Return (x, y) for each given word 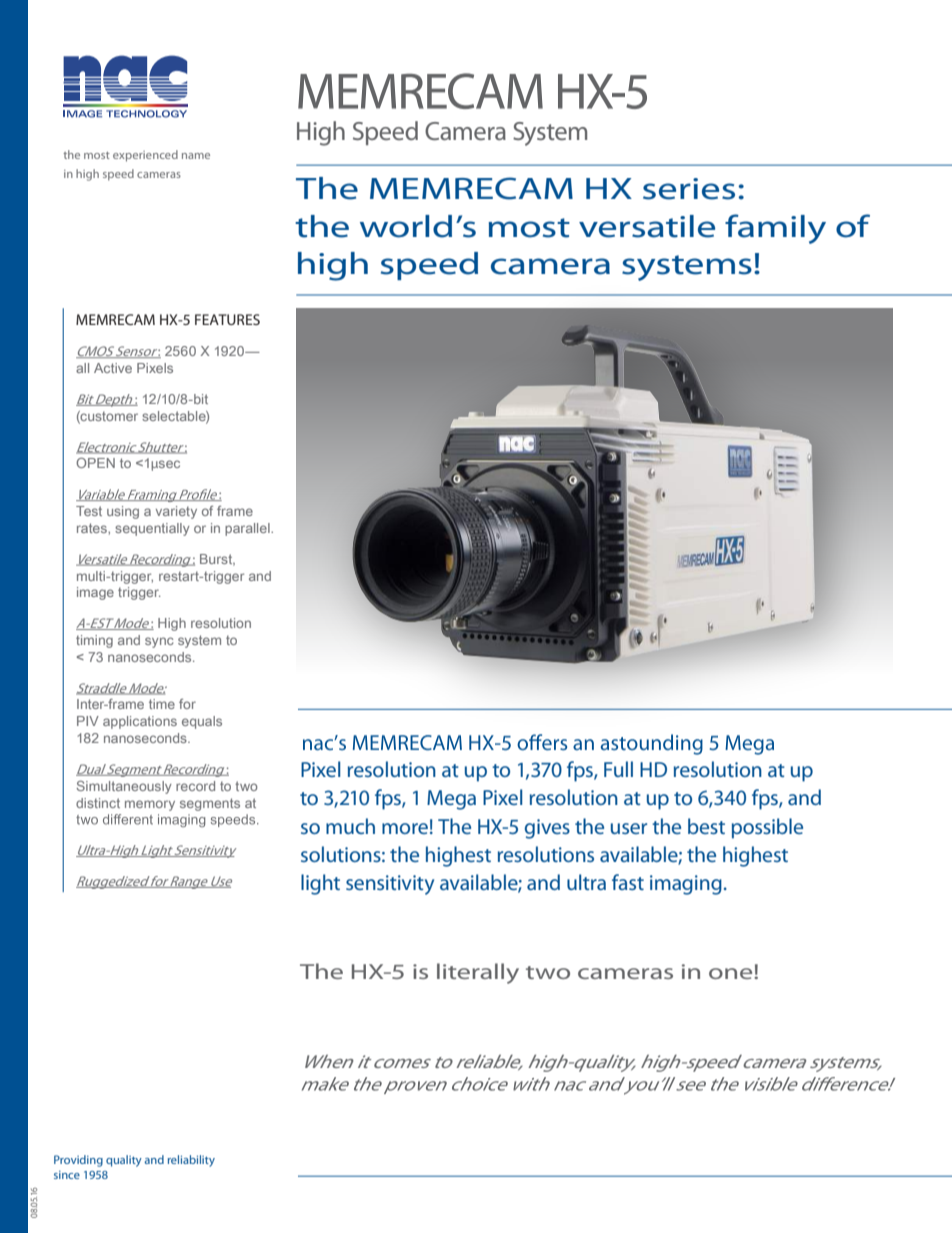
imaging (686, 885)
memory (150, 805)
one (732, 973)
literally (478, 973)
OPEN (95, 463)
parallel (248, 529)
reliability (191, 1161)
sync (159, 642)
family (775, 229)
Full (618, 769)
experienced (145, 156)
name (196, 156)
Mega (451, 800)
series (689, 189)
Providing (78, 1161)
